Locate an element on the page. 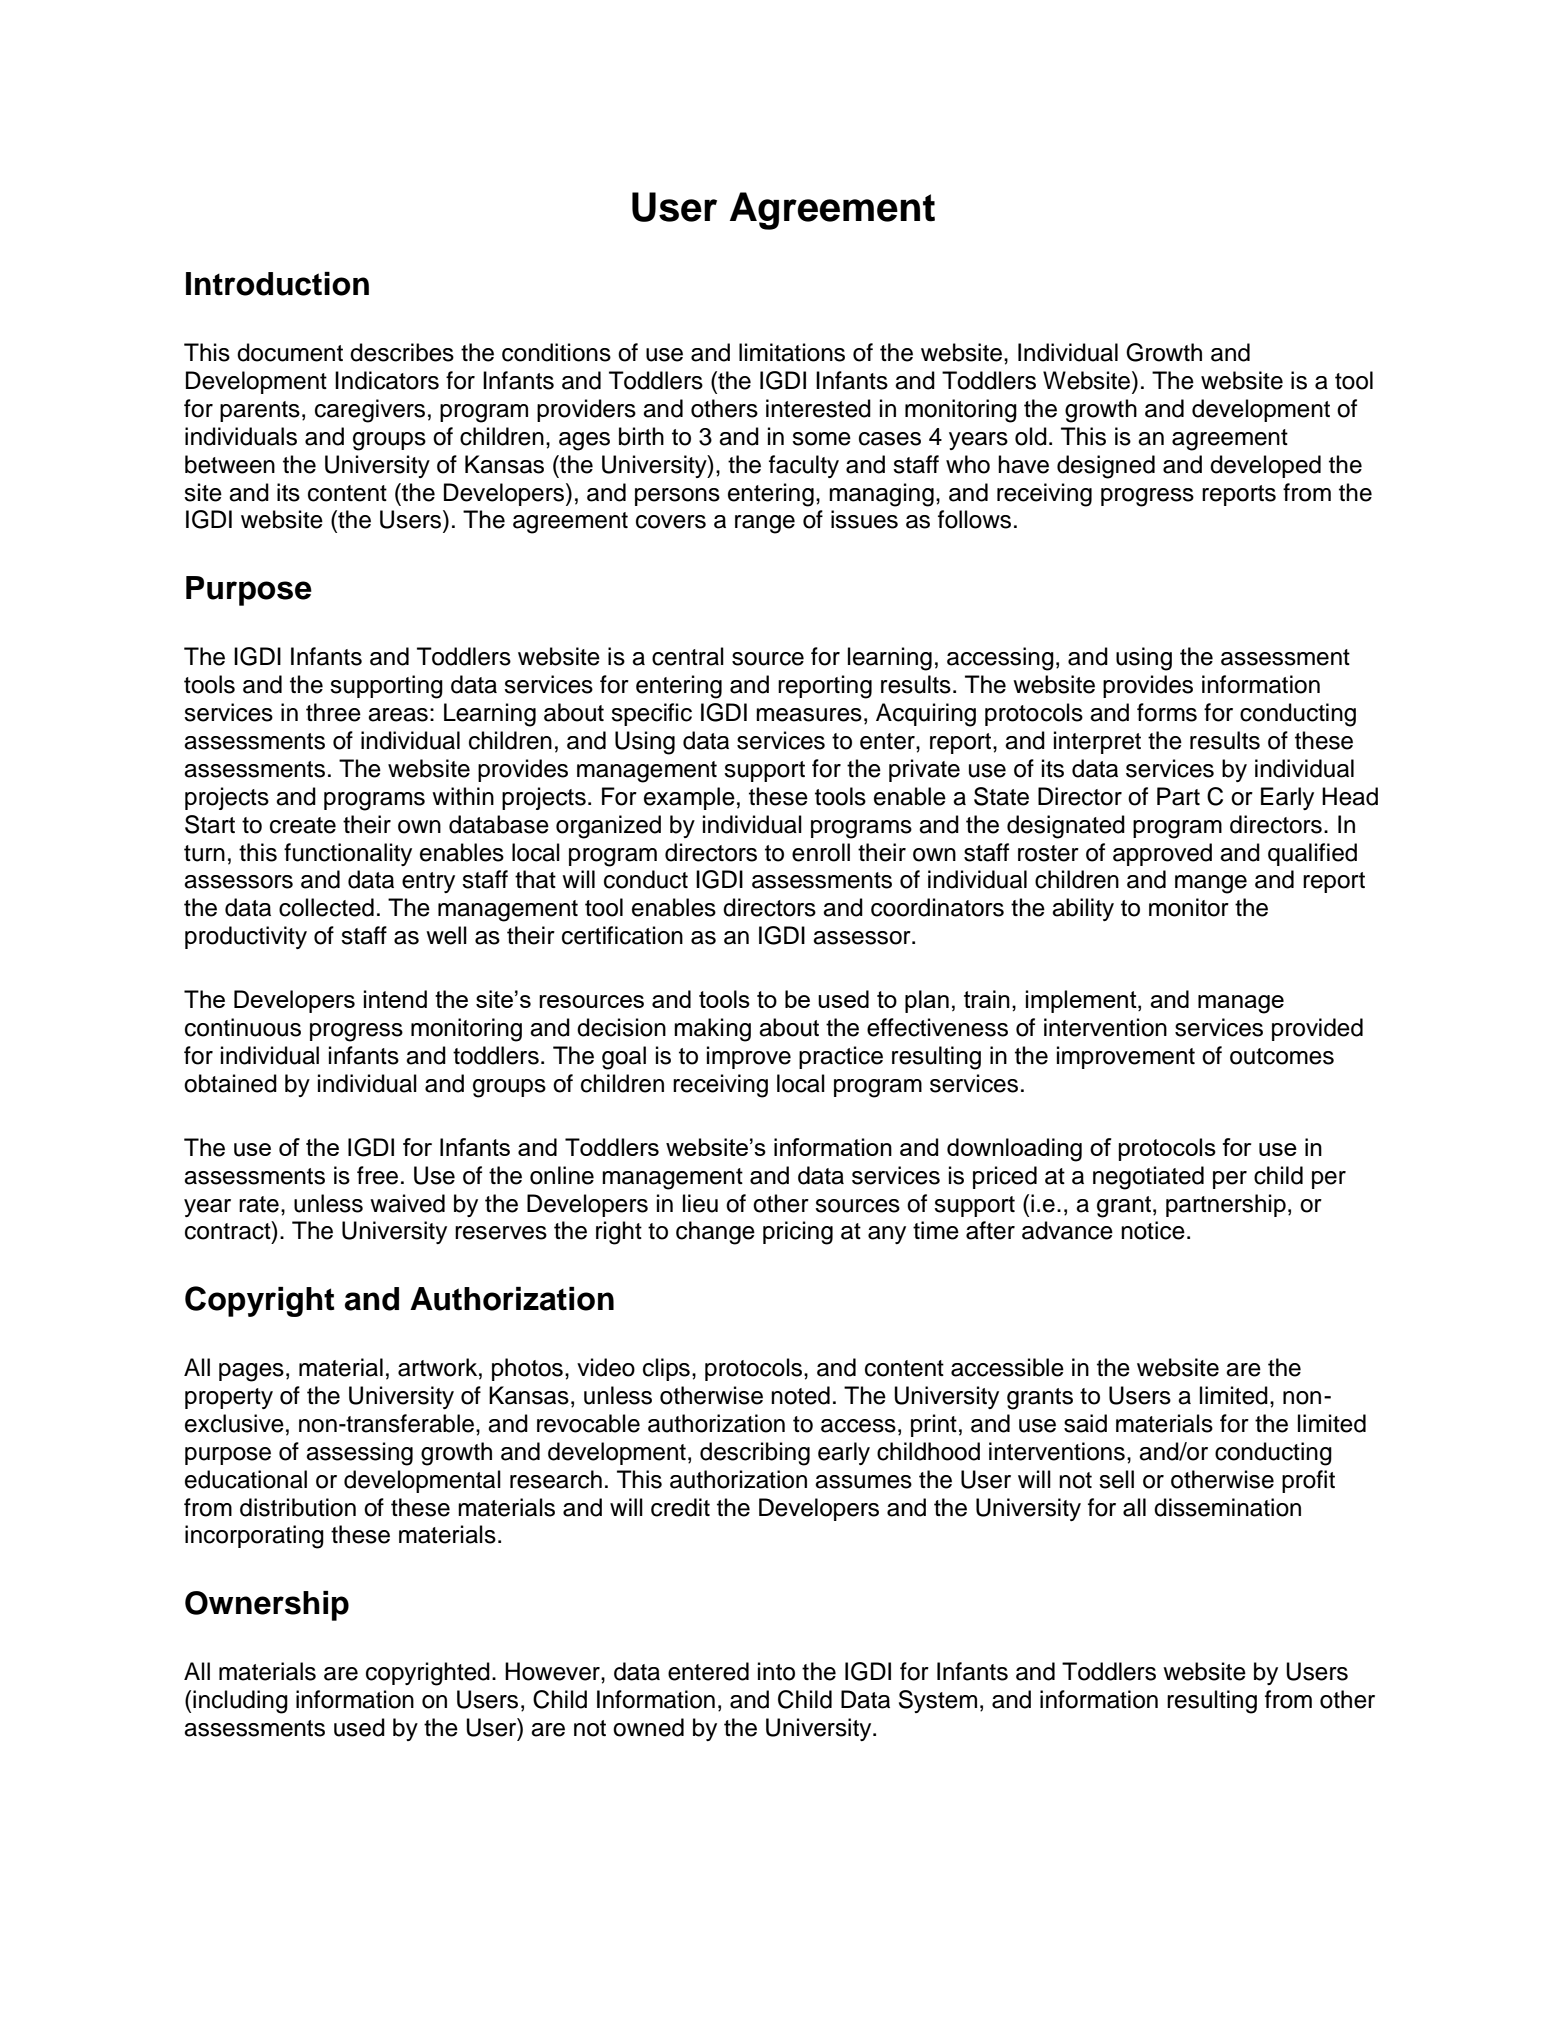 The width and height of the image is (1566, 2026). including is located at coordinates (240, 1702).
